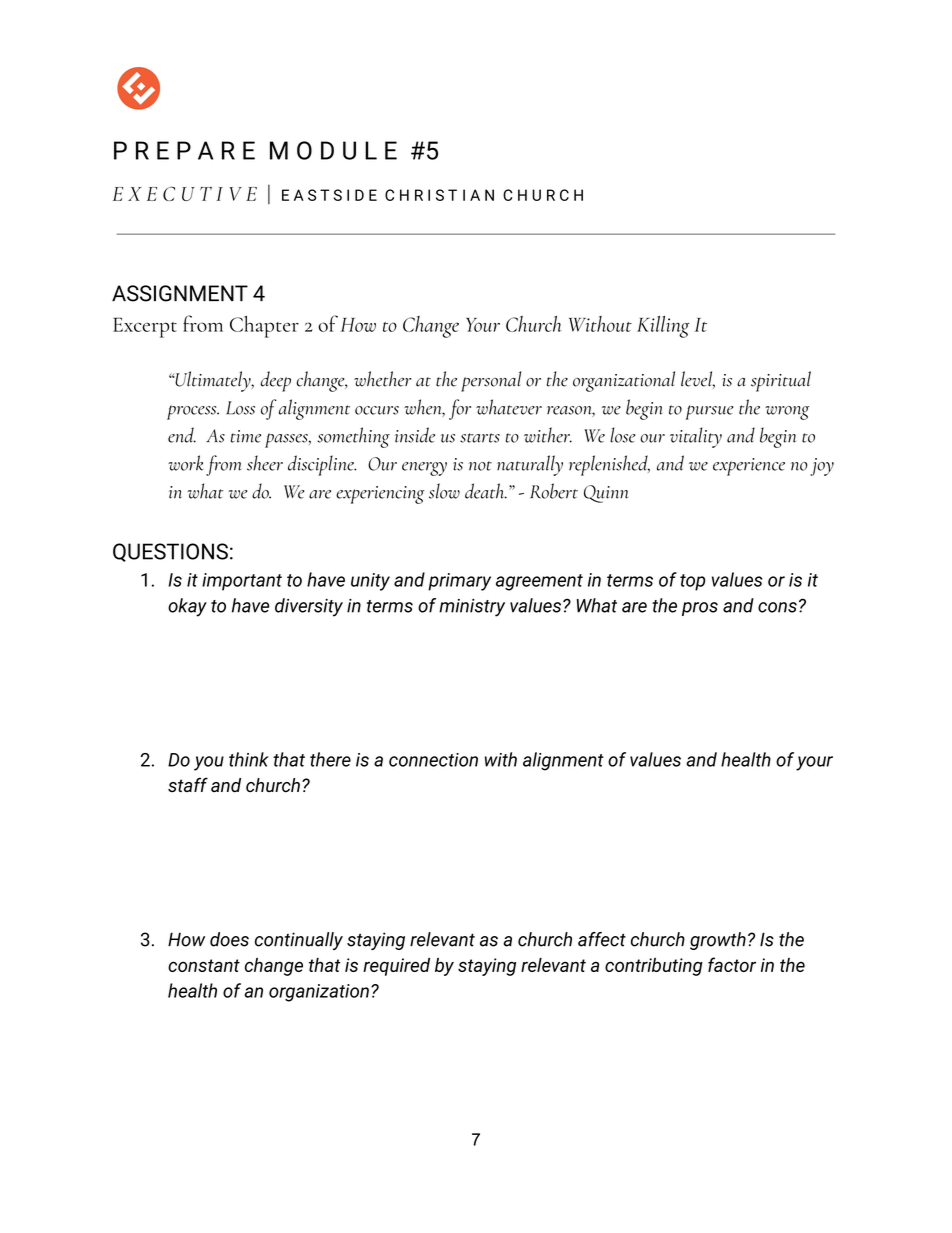 This document has height=1233, width=952. I want to click on personal, so click(491, 381).
